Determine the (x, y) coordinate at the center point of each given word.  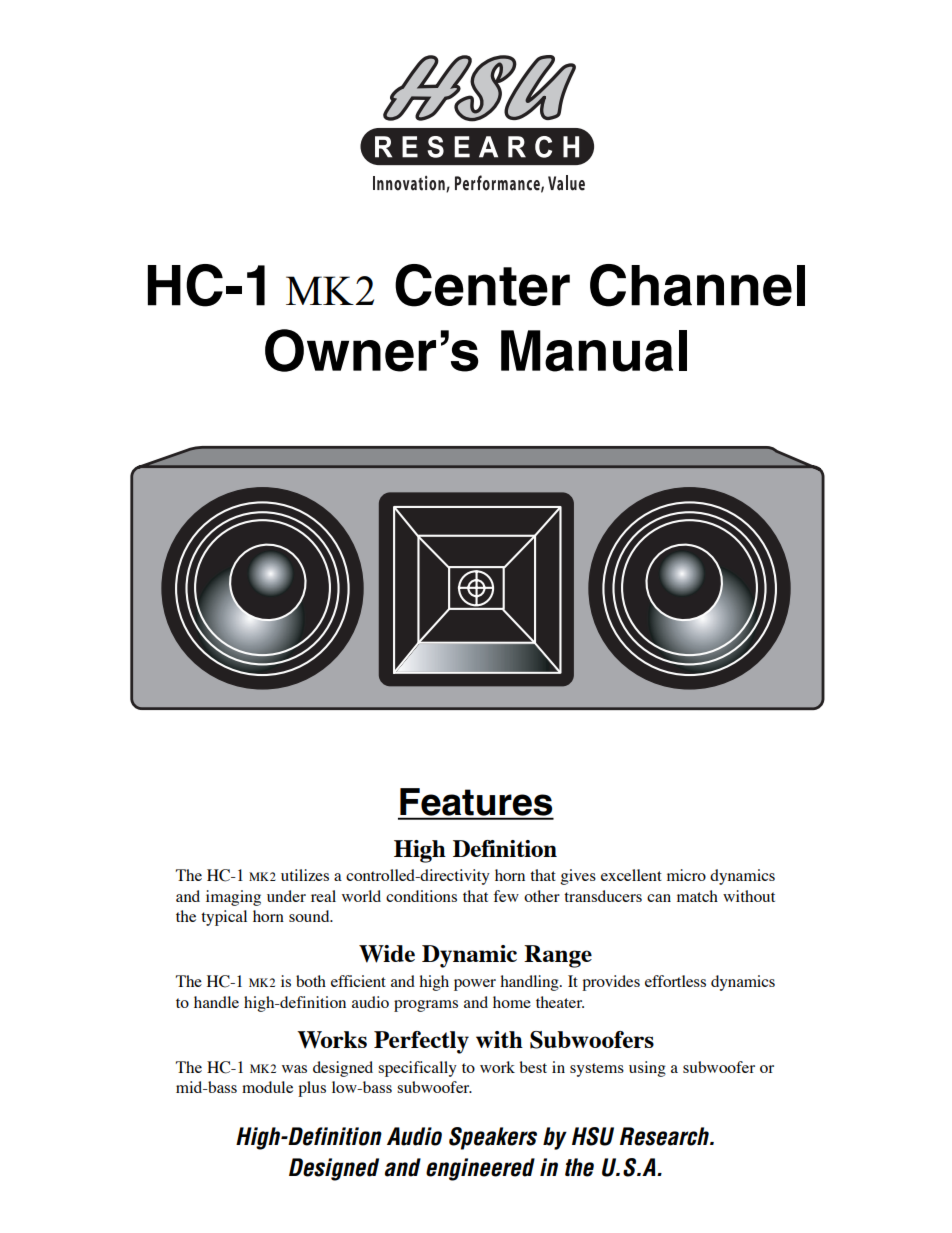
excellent (631, 875)
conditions (421, 896)
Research (666, 1136)
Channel (697, 285)
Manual (594, 351)
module (267, 1087)
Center (482, 285)
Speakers (493, 1138)
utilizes (305, 875)
